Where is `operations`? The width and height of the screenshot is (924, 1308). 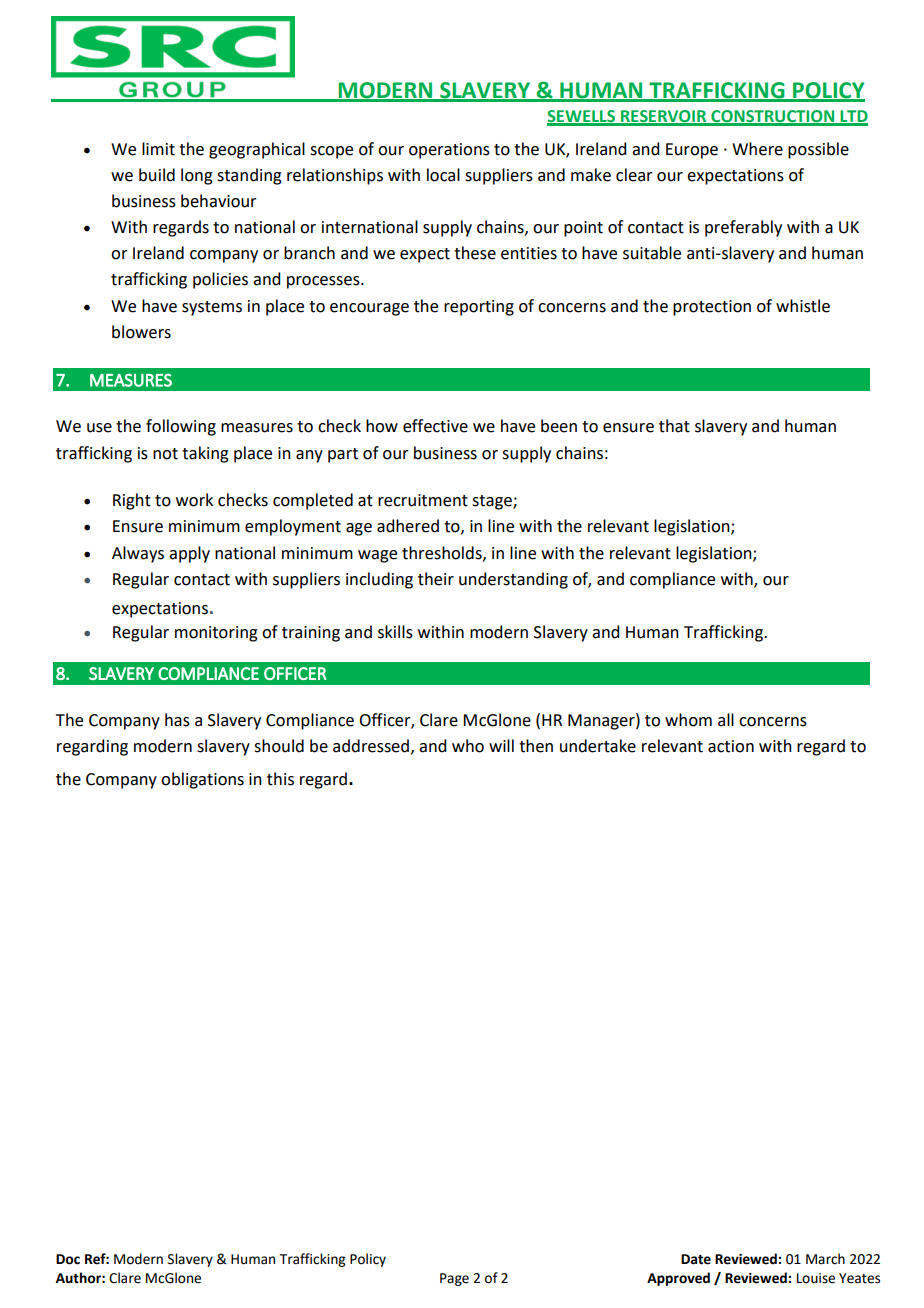
operations is located at coordinates (449, 151).
